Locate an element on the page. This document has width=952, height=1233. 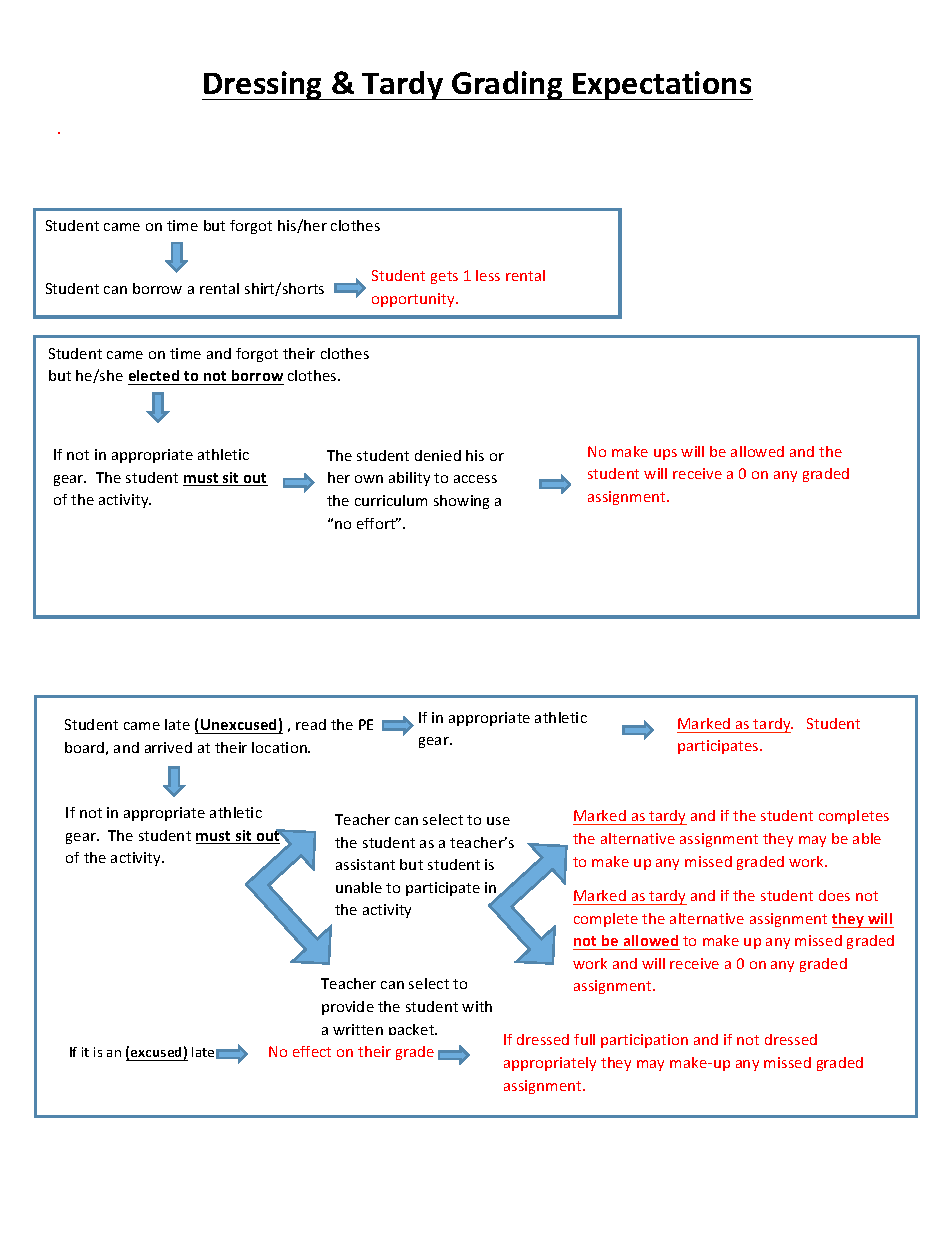
effect is located at coordinates (312, 1051).
